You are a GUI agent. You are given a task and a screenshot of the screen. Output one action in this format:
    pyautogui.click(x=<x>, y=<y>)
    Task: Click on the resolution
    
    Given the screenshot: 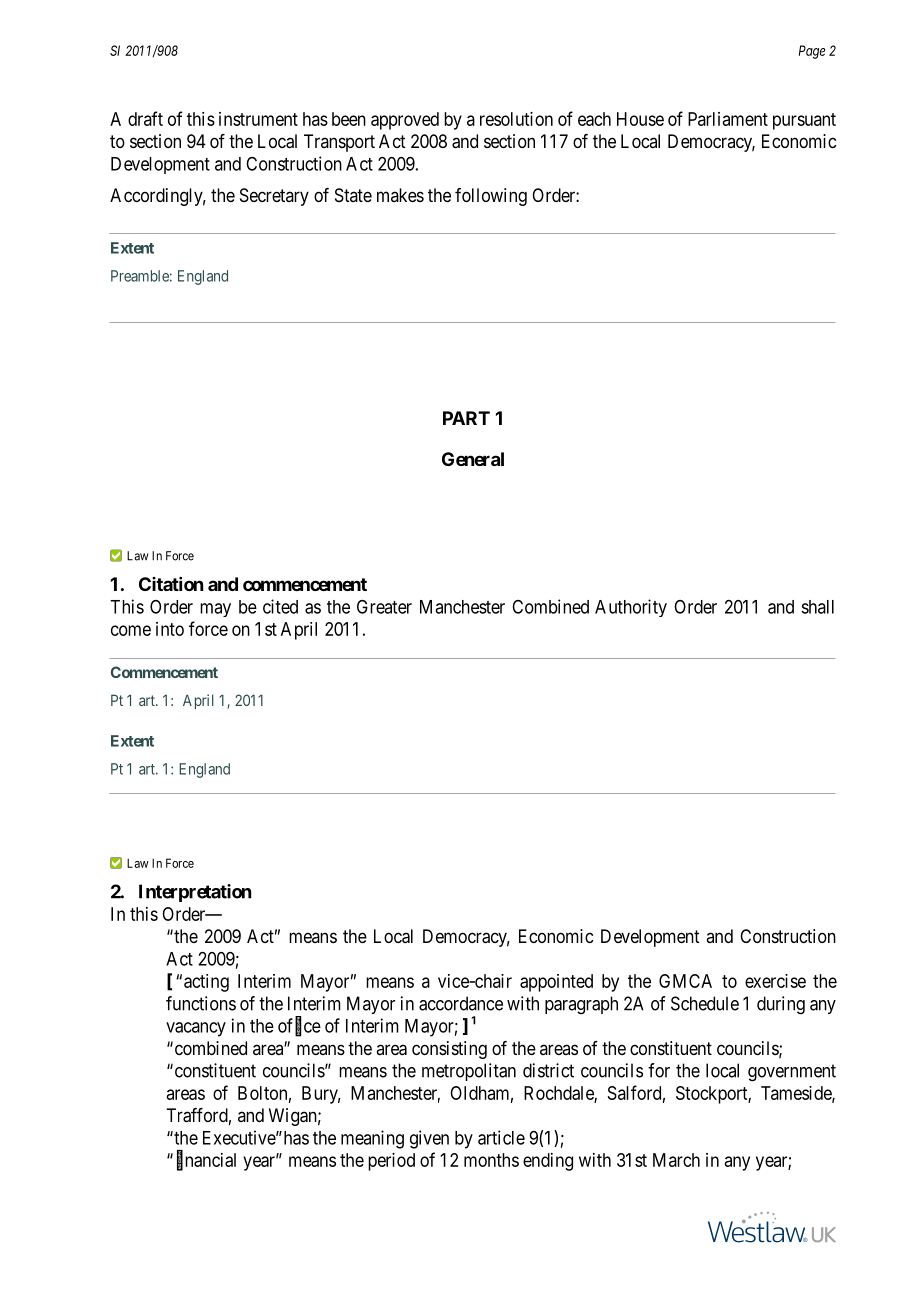 What is the action you would take?
    pyautogui.click(x=516, y=119)
